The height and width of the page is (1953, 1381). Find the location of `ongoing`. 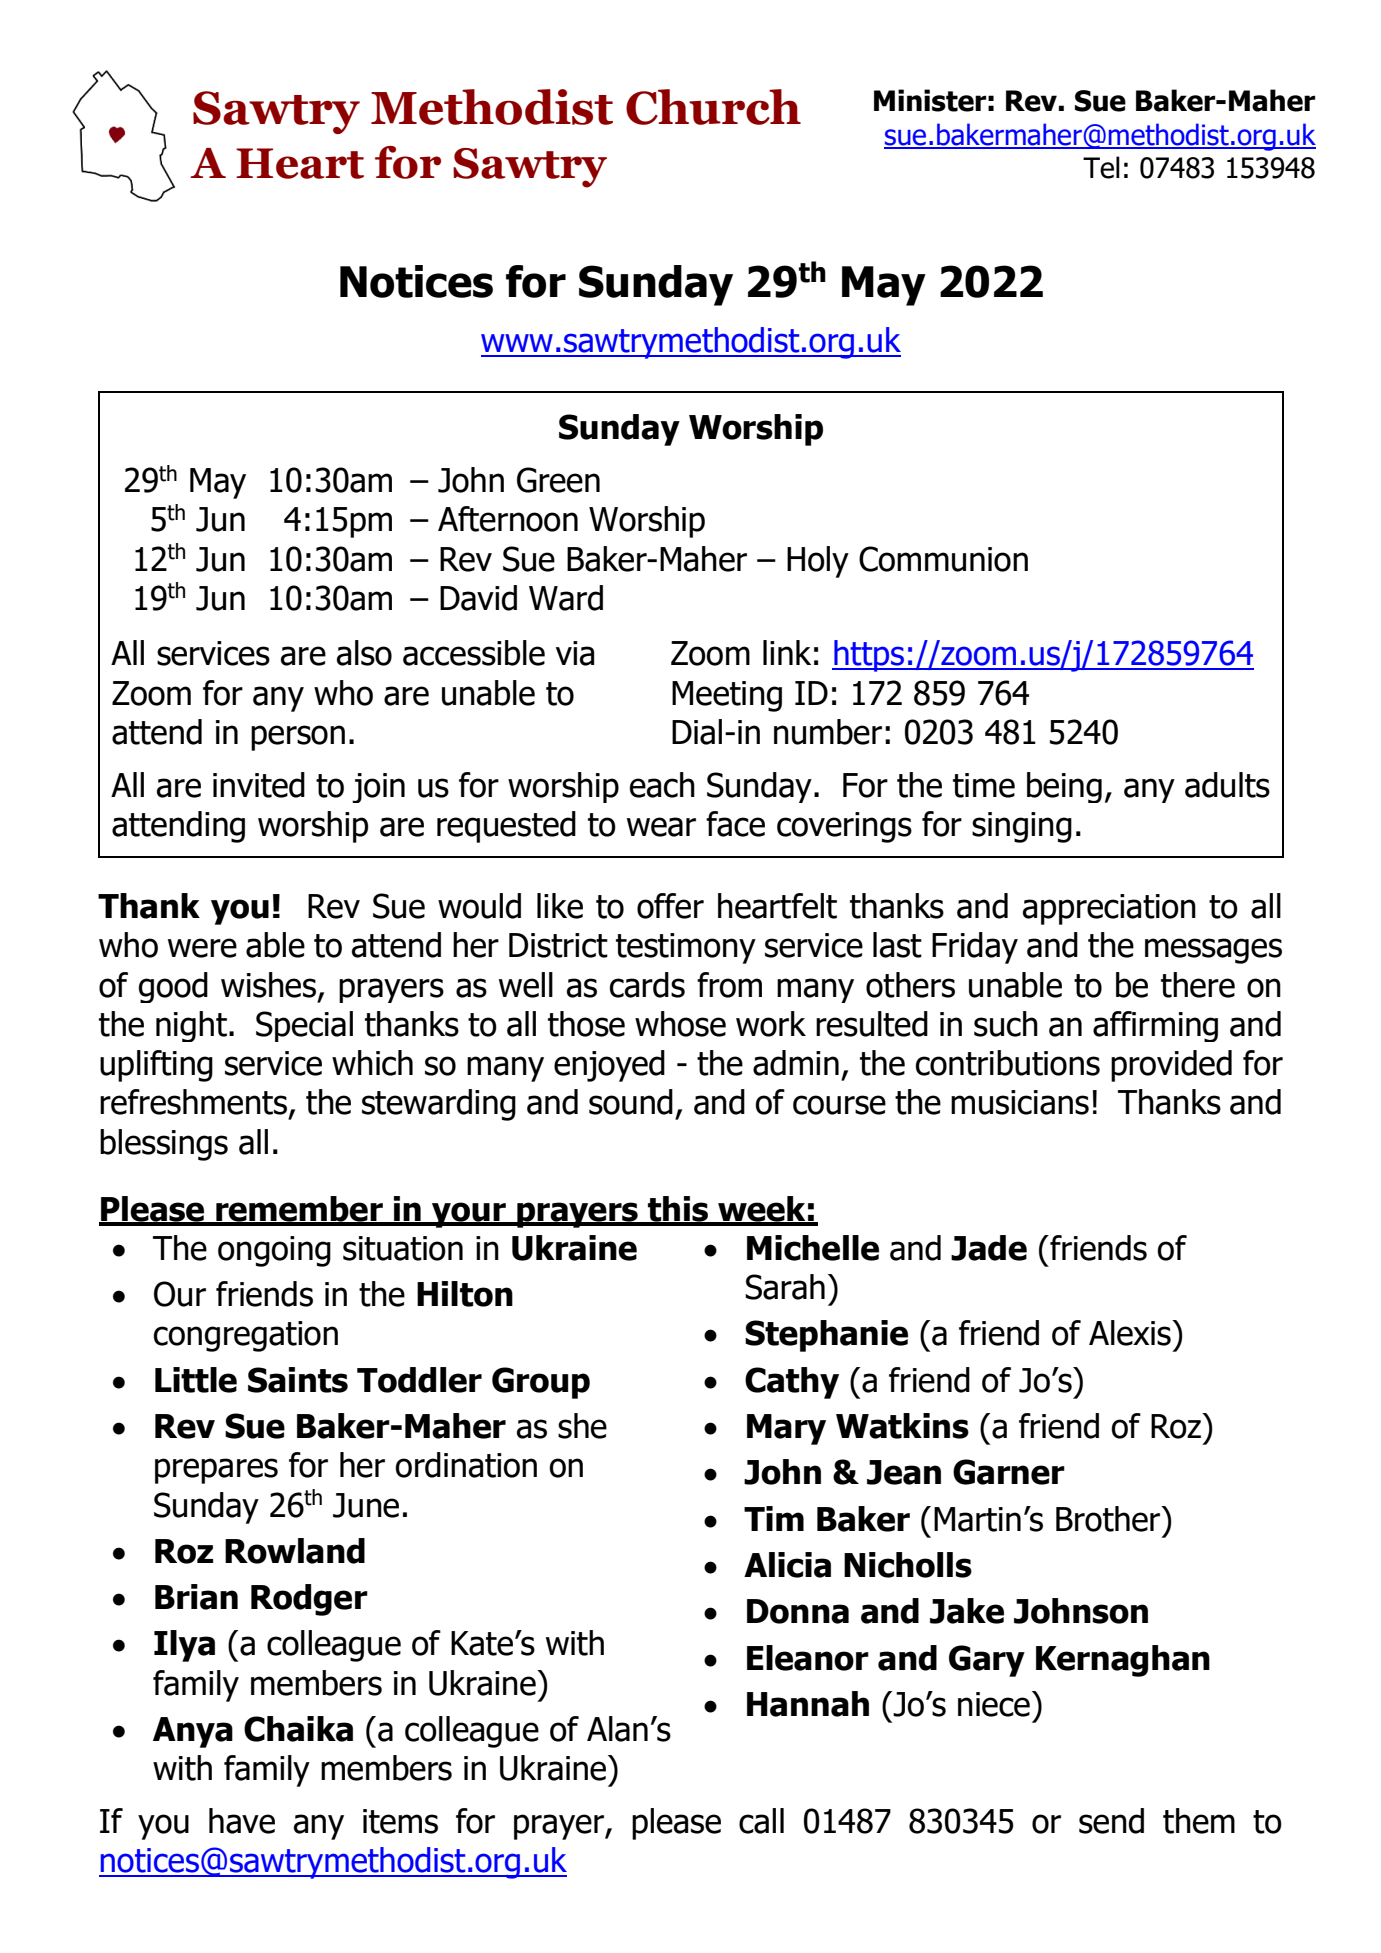

ongoing is located at coordinates (274, 1251).
